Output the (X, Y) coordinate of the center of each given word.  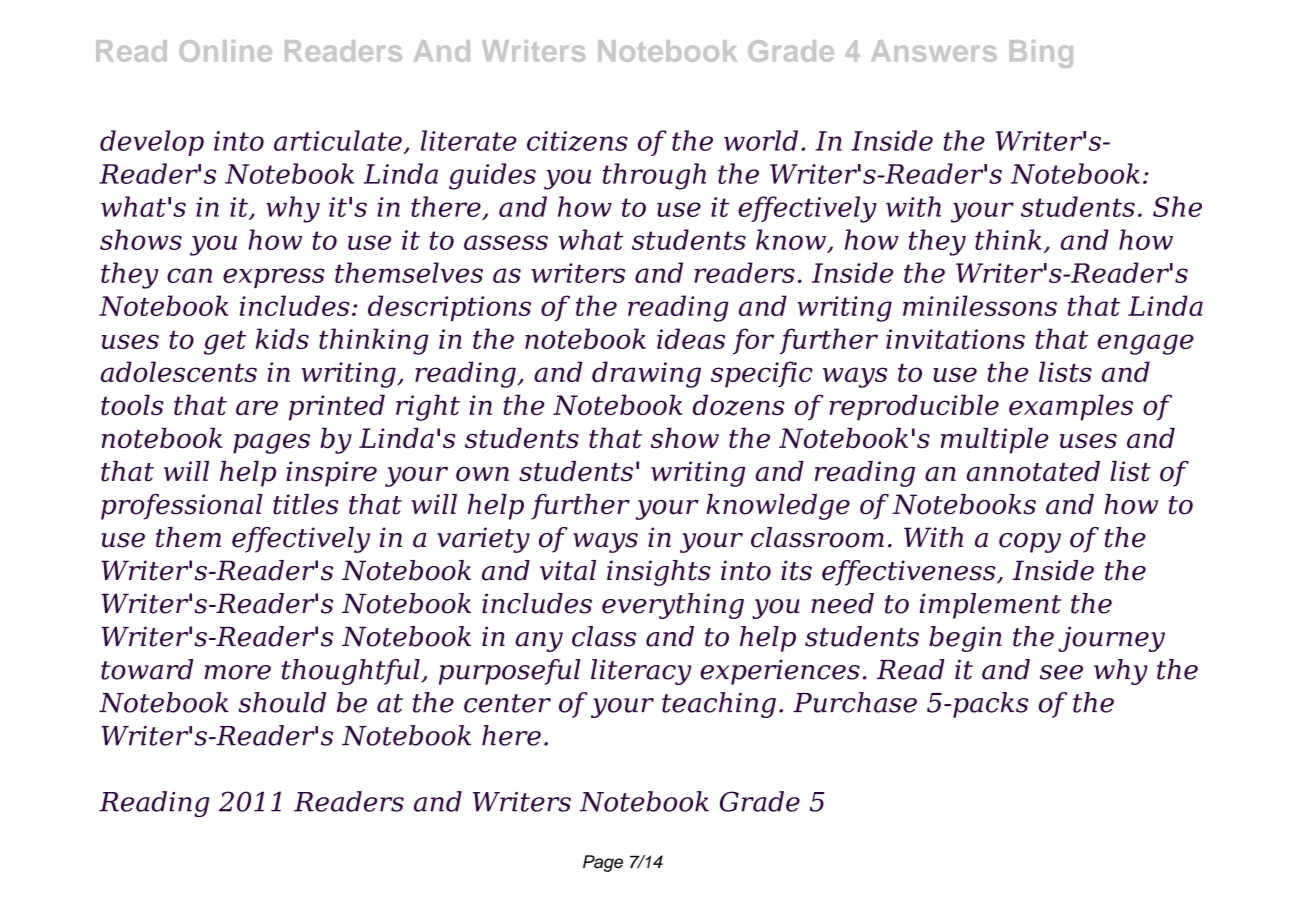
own (482, 474)
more (237, 672)
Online (225, 51)
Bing (1041, 54)
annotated (1033, 471)
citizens (577, 141)
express (274, 278)
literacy (641, 672)
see (1061, 672)
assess (506, 242)
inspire (331, 474)
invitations (955, 339)
